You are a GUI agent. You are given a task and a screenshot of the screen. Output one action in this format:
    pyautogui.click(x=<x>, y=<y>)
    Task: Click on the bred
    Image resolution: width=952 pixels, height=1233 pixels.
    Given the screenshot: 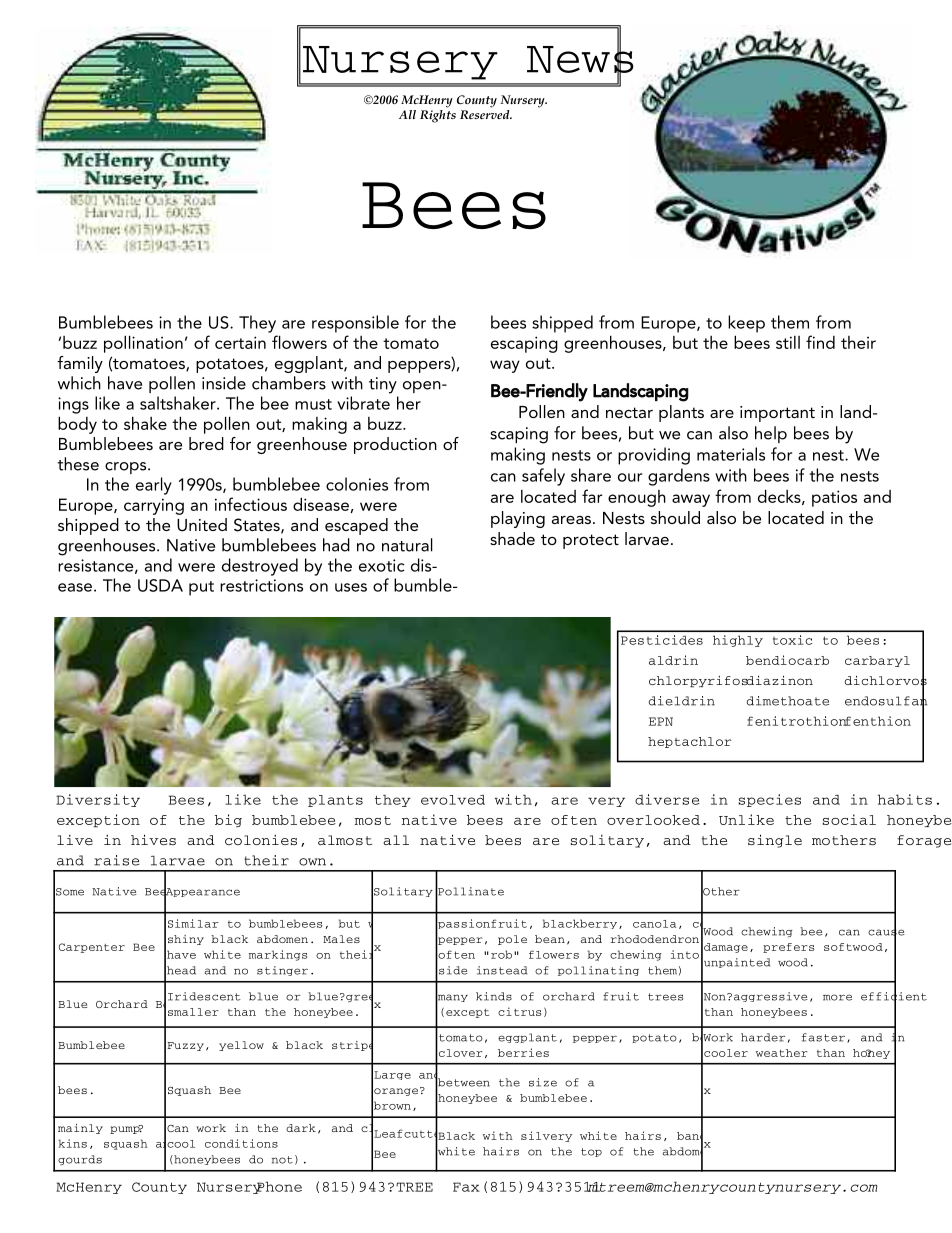 What is the action you would take?
    pyautogui.click(x=206, y=443)
